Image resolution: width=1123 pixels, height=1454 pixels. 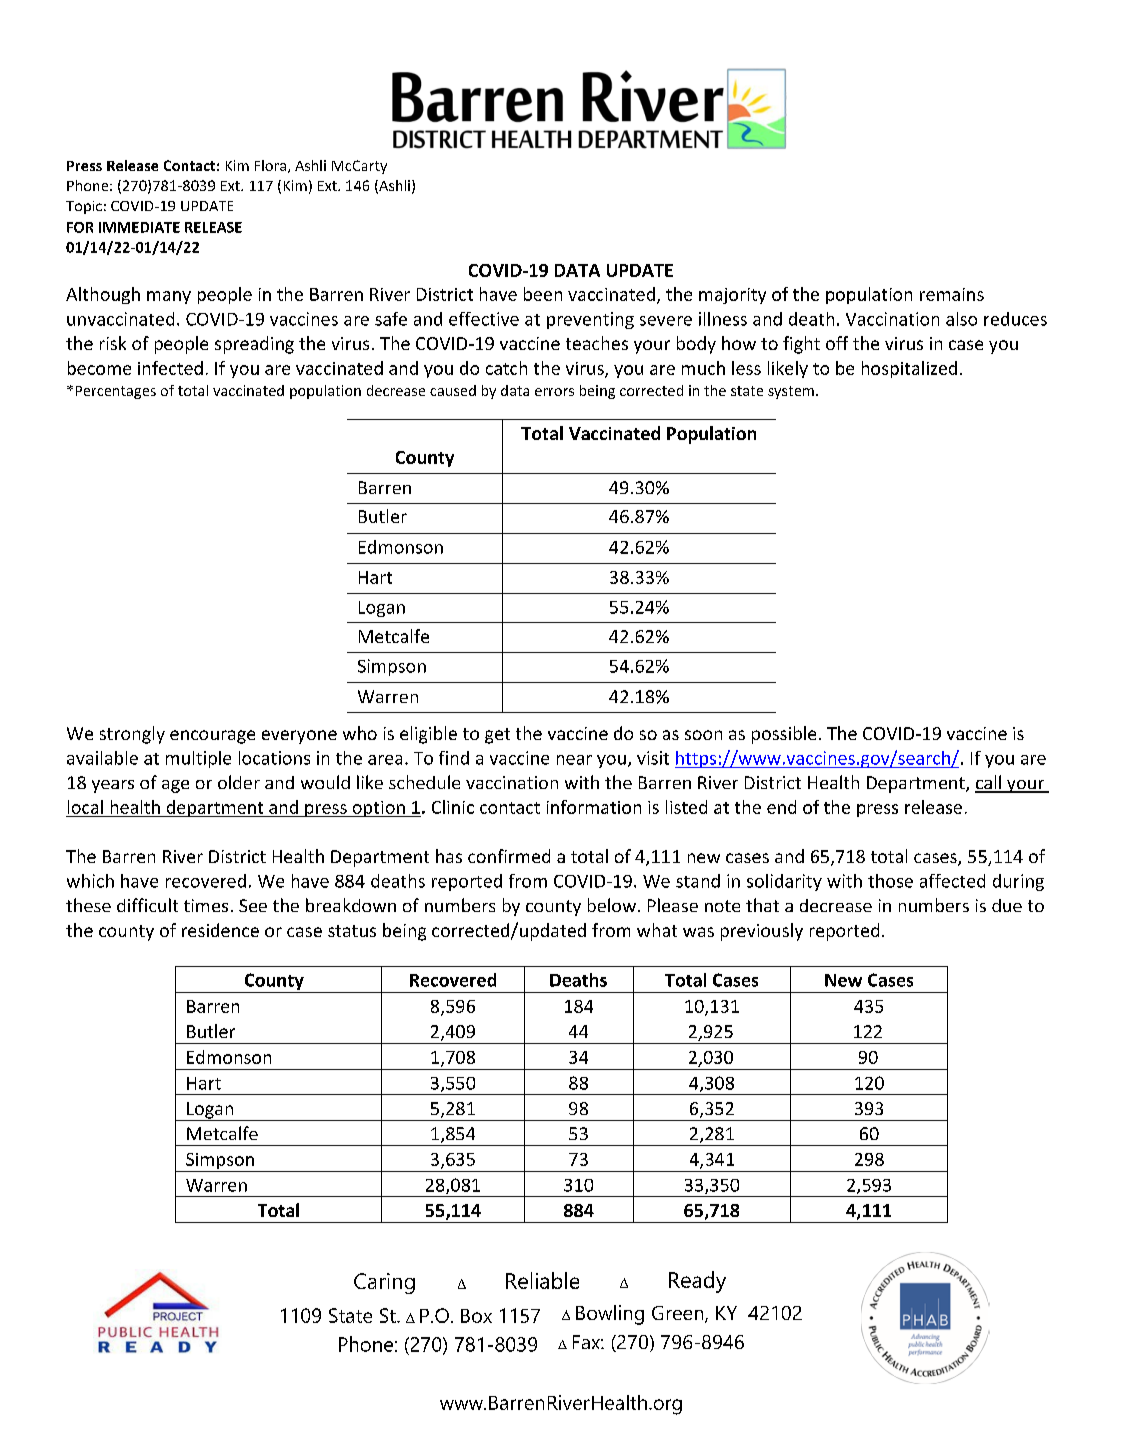 I want to click on encourage, so click(x=212, y=737).
